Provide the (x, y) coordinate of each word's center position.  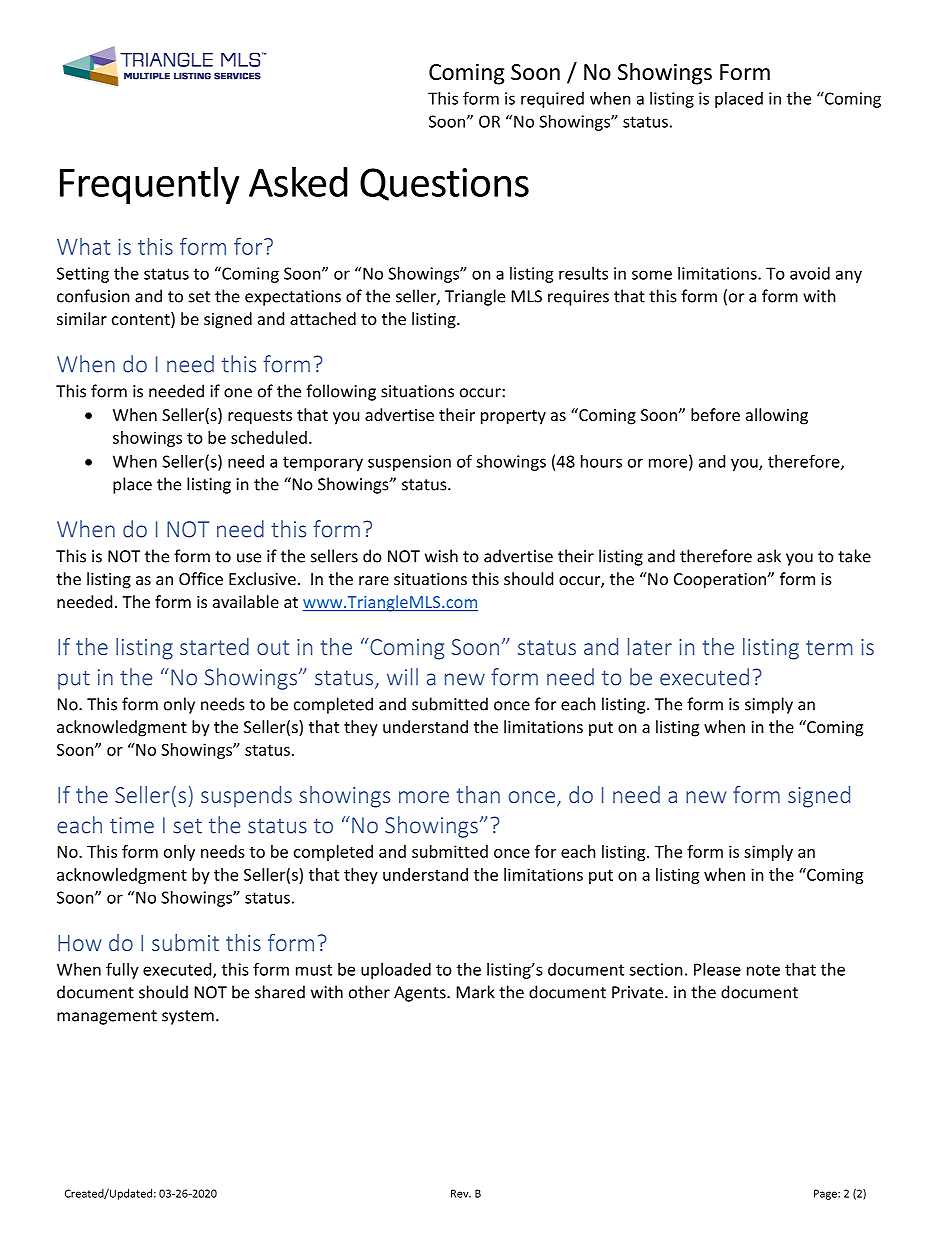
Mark (476, 992)
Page (826, 1194)
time (132, 825)
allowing (777, 416)
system (188, 1017)
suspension (409, 463)
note (763, 970)
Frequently (149, 185)
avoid (810, 273)
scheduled (269, 437)
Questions (444, 184)
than (478, 794)
